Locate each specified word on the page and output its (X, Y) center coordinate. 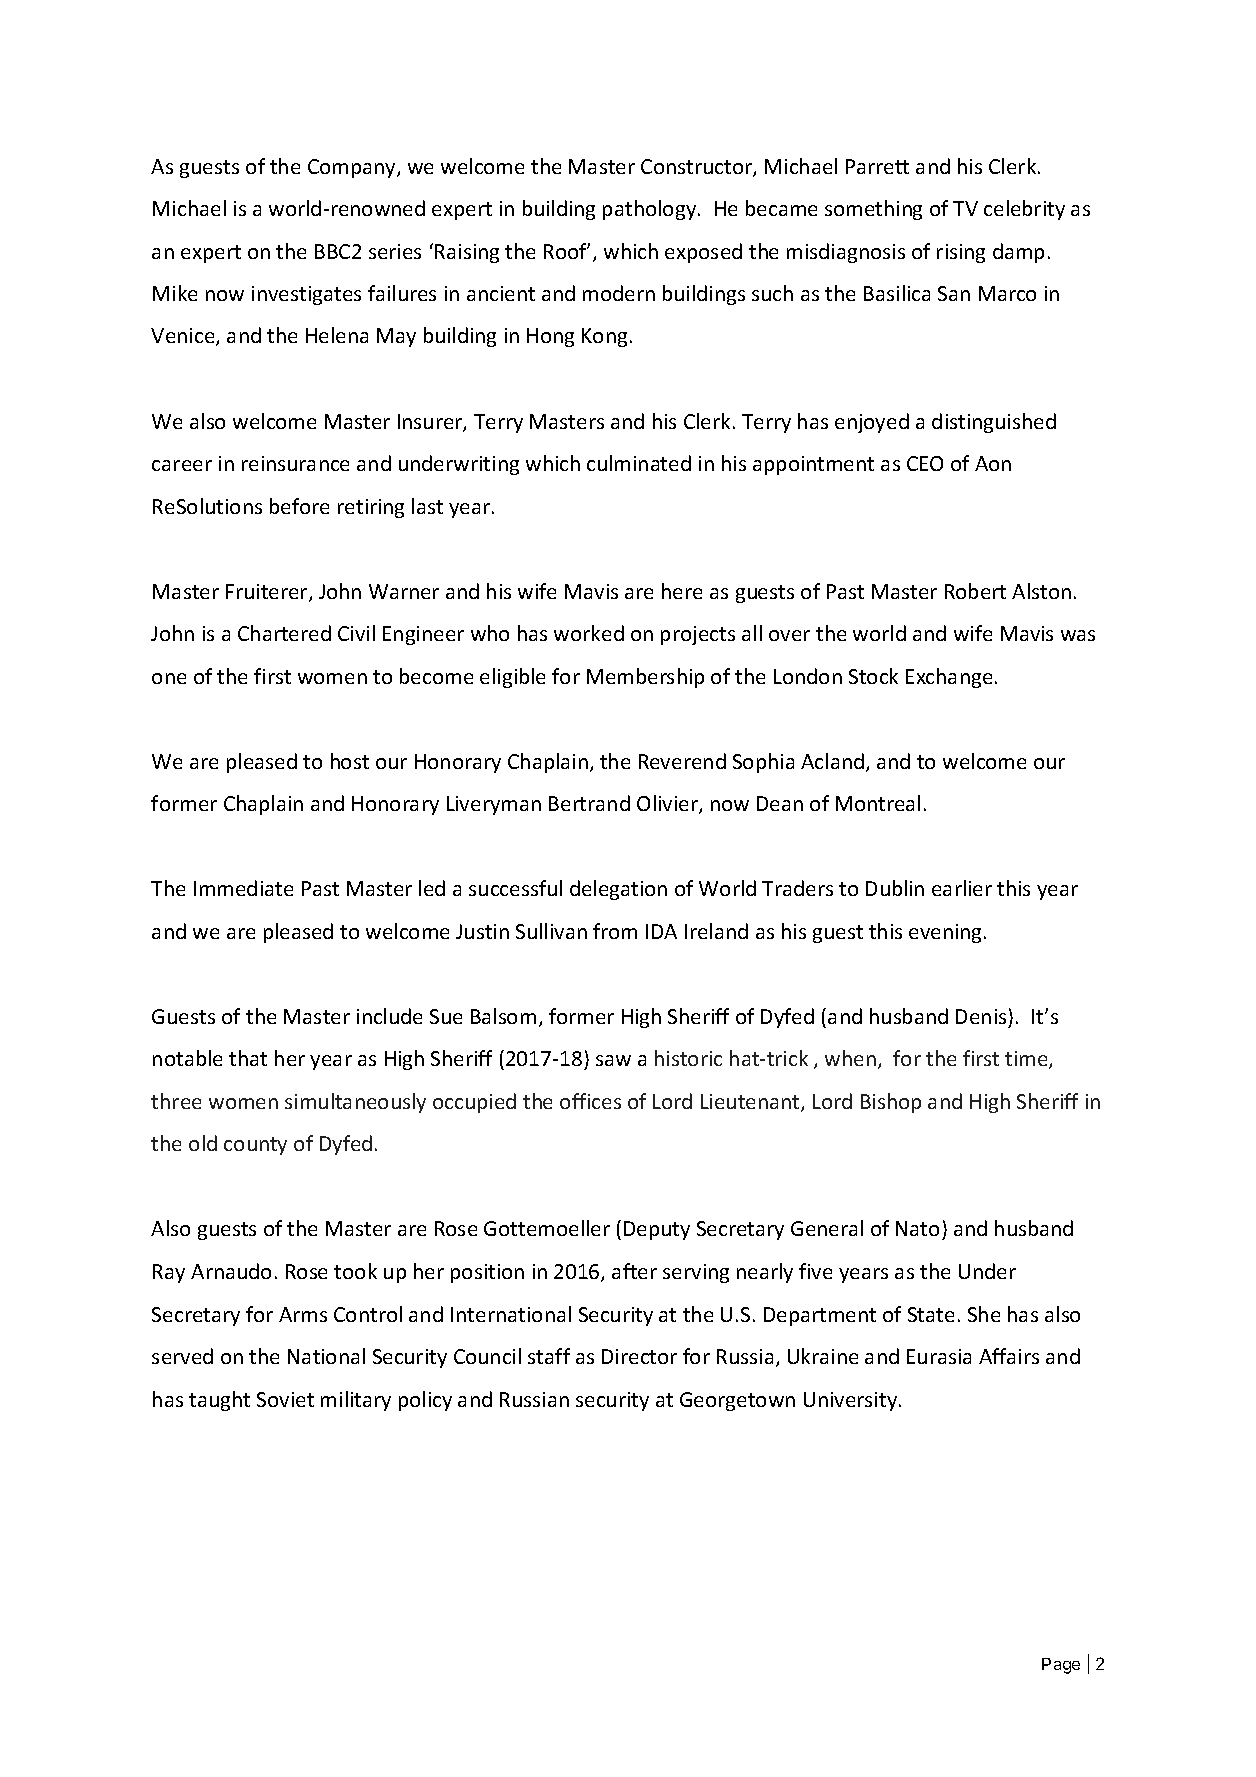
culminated (639, 463)
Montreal (878, 803)
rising (961, 253)
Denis (981, 1016)
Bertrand (589, 803)
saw (613, 1060)
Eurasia (939, 1356)
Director (639, 1356)
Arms (303, 1314)
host (350, 761)
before (299, 506)
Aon (993, 463)
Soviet (285, 1399)
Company (353, 168)
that (248, 1058)
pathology (651, 210)
